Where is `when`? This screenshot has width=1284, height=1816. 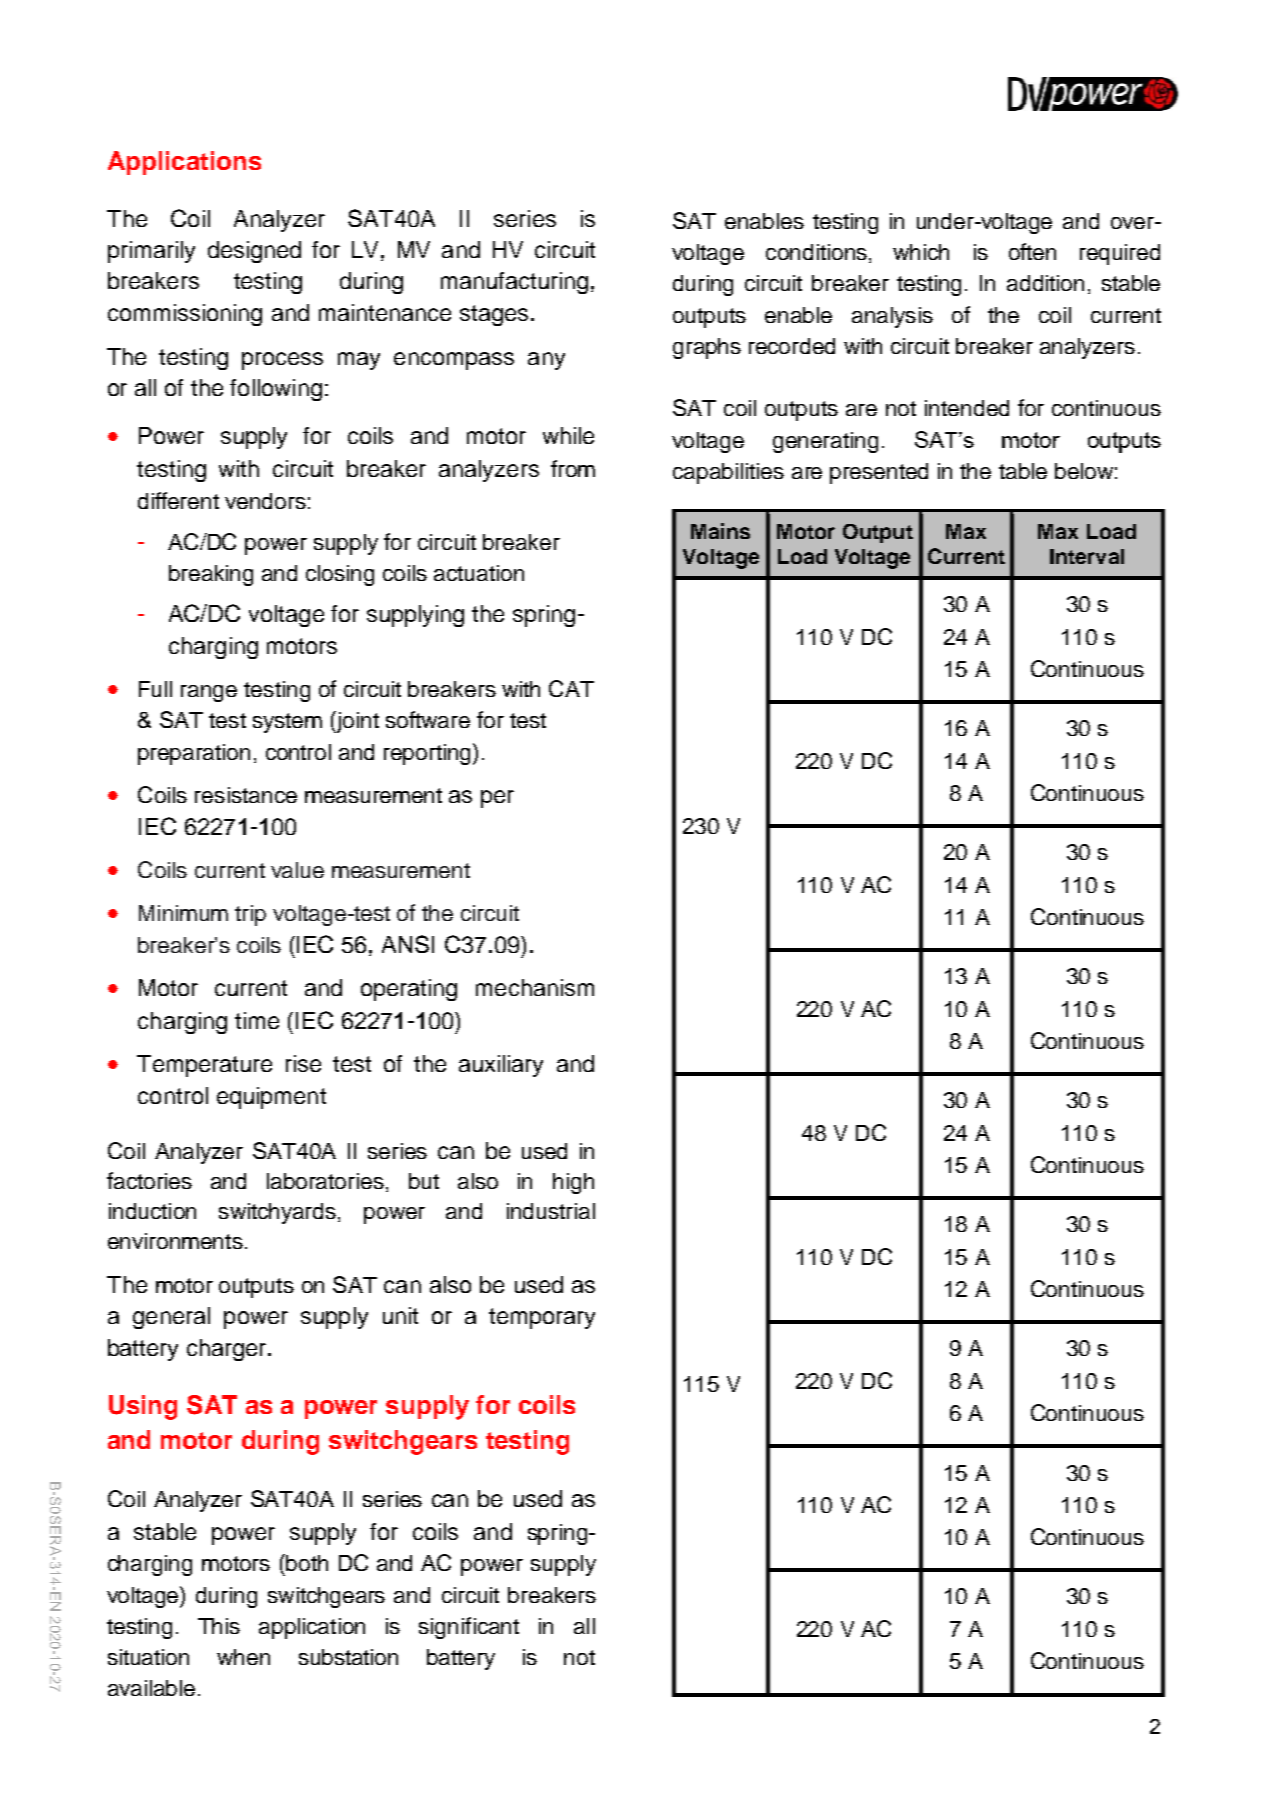 when is located at coordinates (243, 1657).
